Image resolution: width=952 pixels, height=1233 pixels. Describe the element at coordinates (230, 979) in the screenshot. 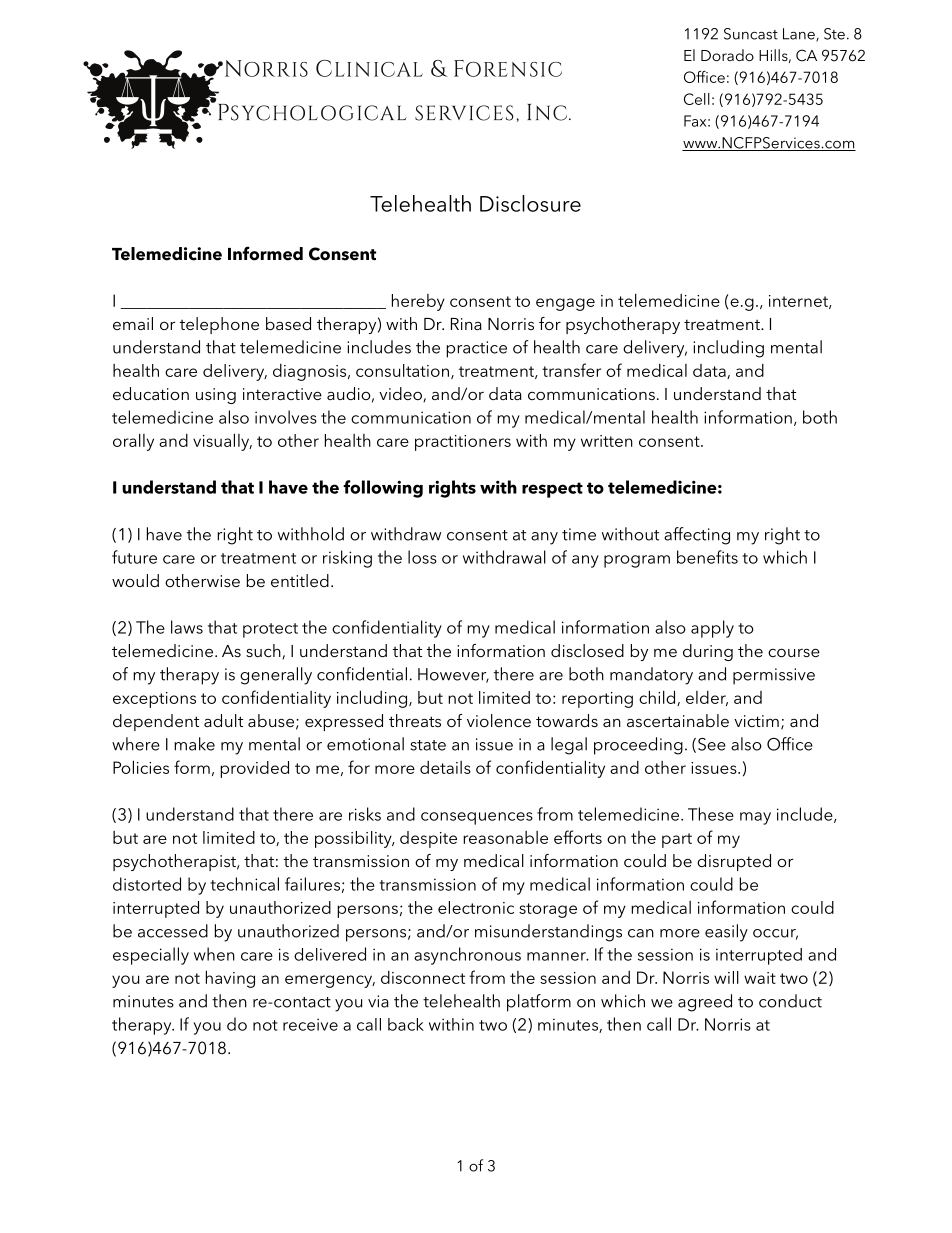

I see `having` at that location.
